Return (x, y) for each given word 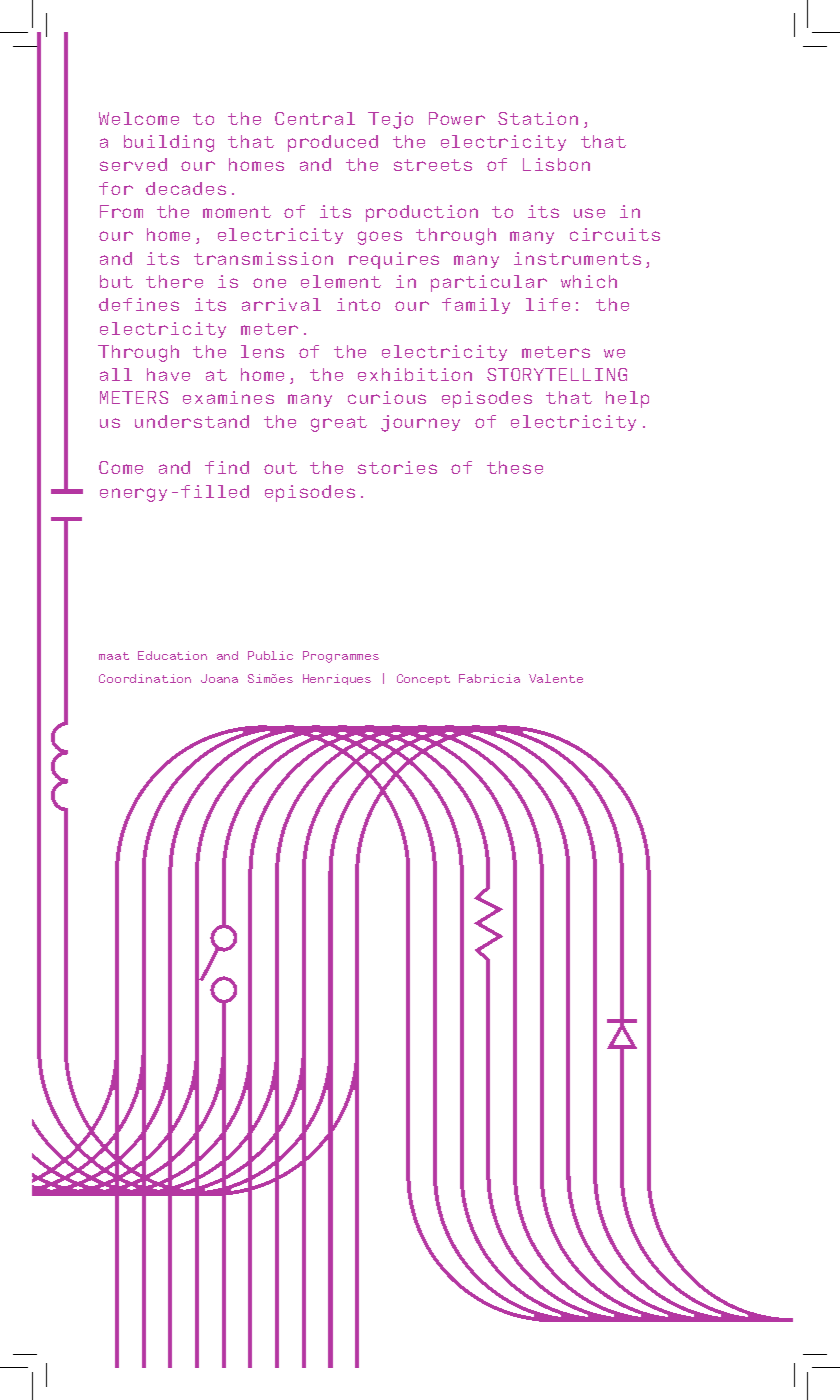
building (169, 143)
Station (538, 118)
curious (387, 397)
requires (394, 260)
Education (172, 655)
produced (333, 143)
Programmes (341, 657)
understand (192, 421)
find (227, 467)
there (174, 281)
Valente (556, 678)
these (515, 467)
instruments (577, 258)
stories (397, 467)
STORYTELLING (557, 374)
